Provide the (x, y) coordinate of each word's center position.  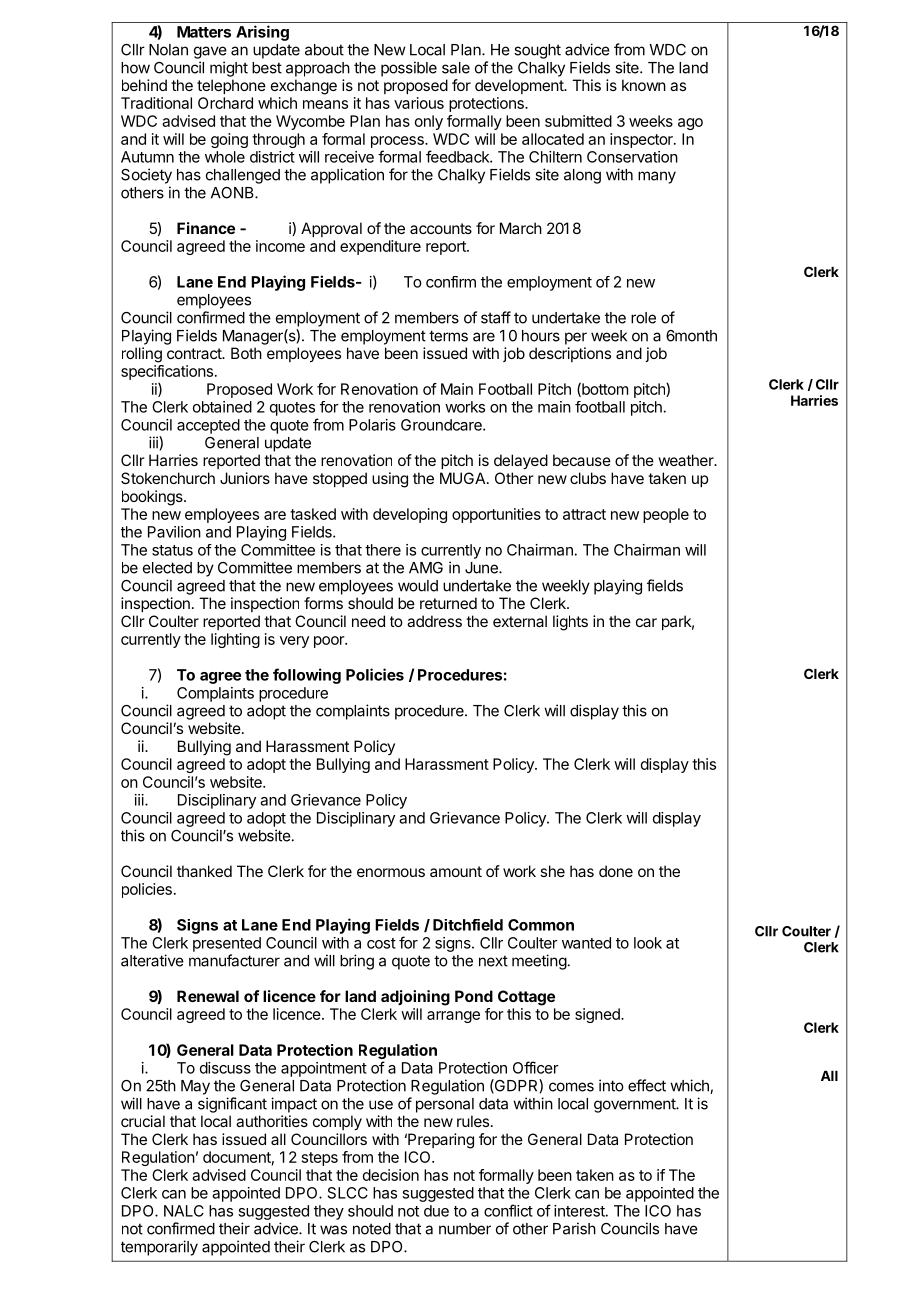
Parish (574, 1228)
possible (409, 69)
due (436, 1211)
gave (210, 52)
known (644, 85)
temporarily (159, 1248)
